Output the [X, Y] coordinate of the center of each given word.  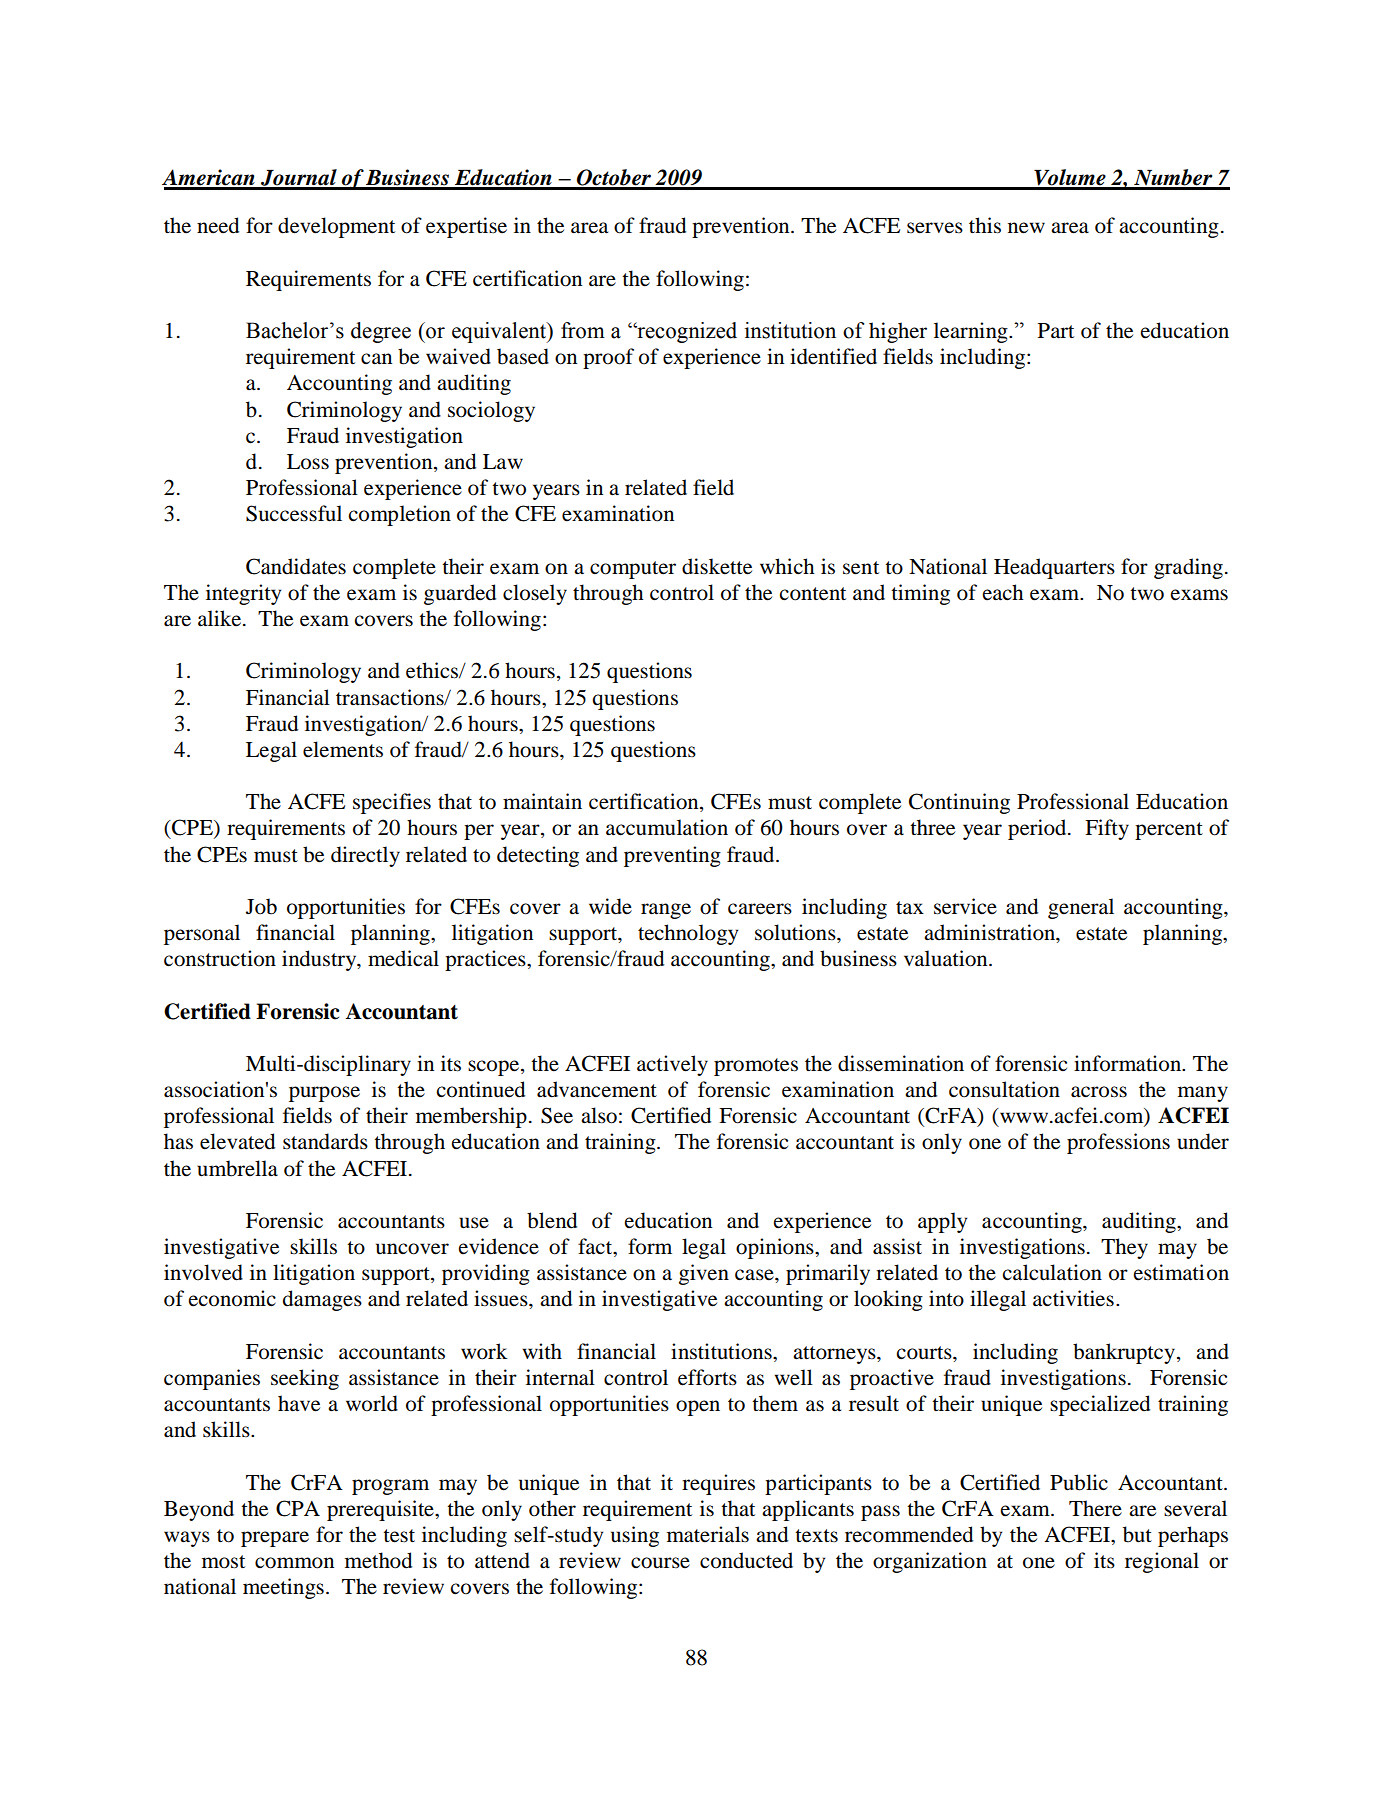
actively [672, 1065]
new [1026, 228]
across [1099, 1092]
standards [325, 1141]
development [336, 227]
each [1003, 592]
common [294, 1563]
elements [343, 749]
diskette [717, 566]
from [583, 330]
